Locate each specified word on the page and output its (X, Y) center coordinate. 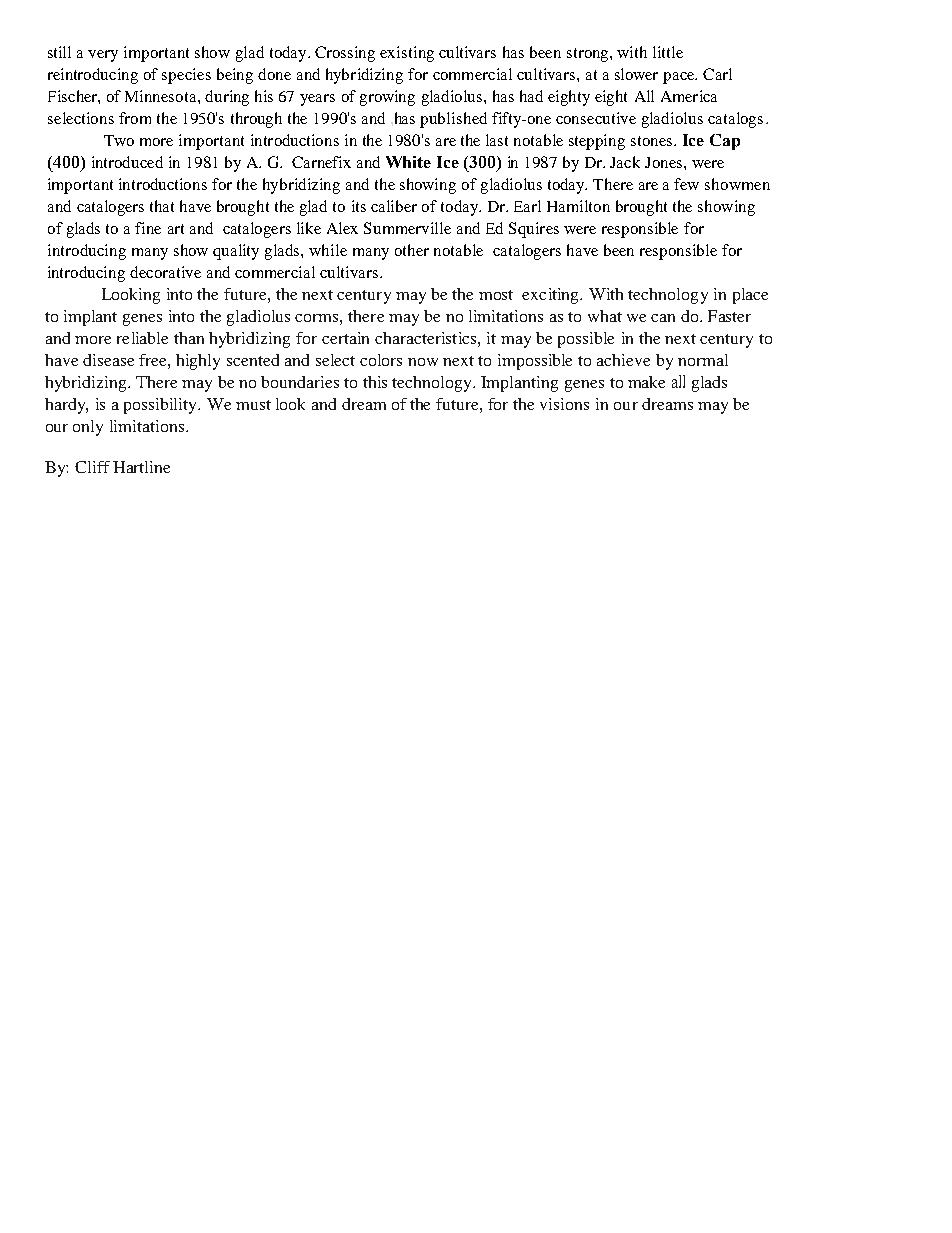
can (663, 318)
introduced (127, 162)
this (375, 382)
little (668, 52)
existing (407, 54)
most (496, 295)
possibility (161, 406)
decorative (165, 272)
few (686, 184)
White (408, 162)
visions (564, 404)
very (103, 56)
